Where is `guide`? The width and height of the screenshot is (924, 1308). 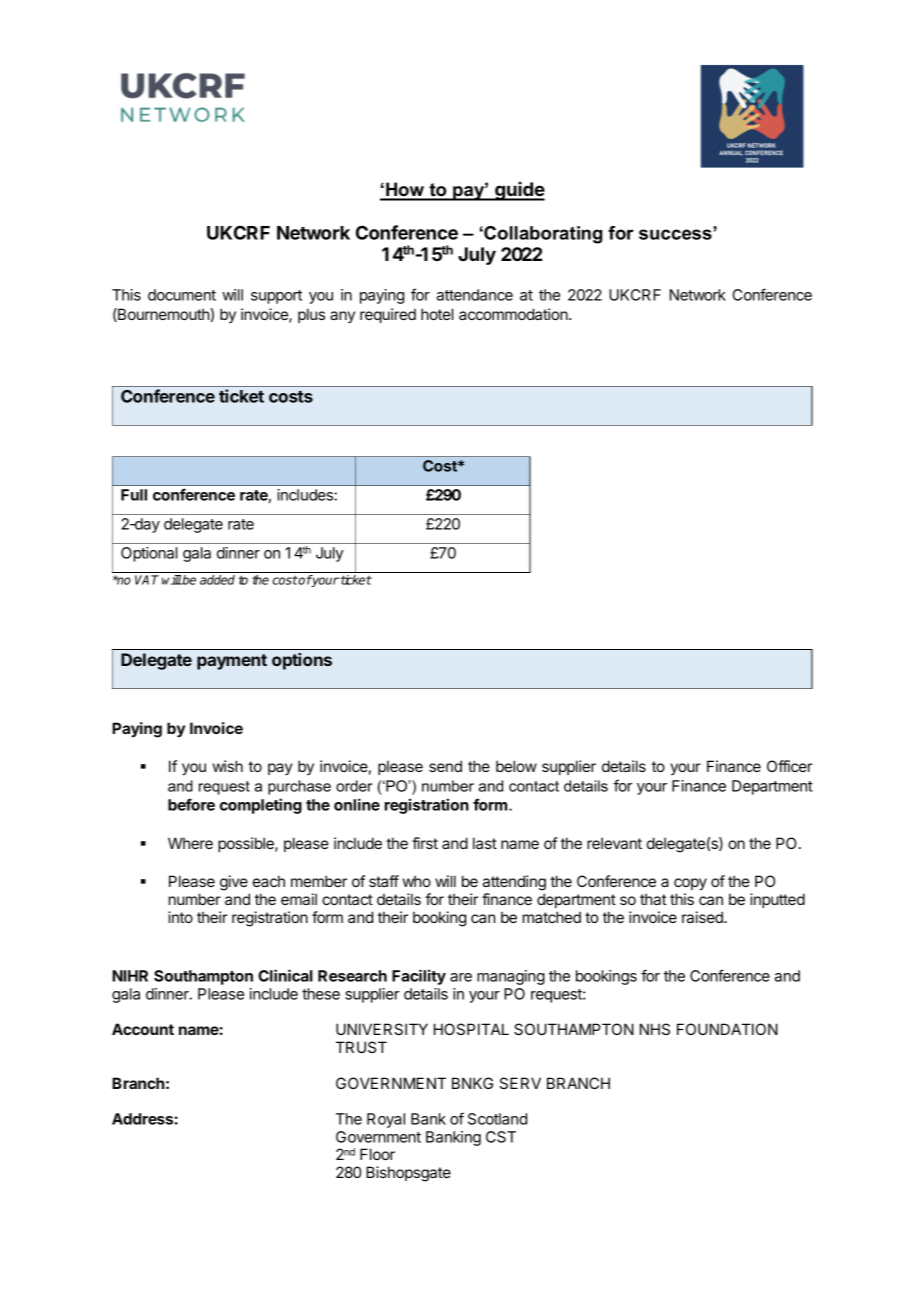
guide is located at coordinates (519, 191).
